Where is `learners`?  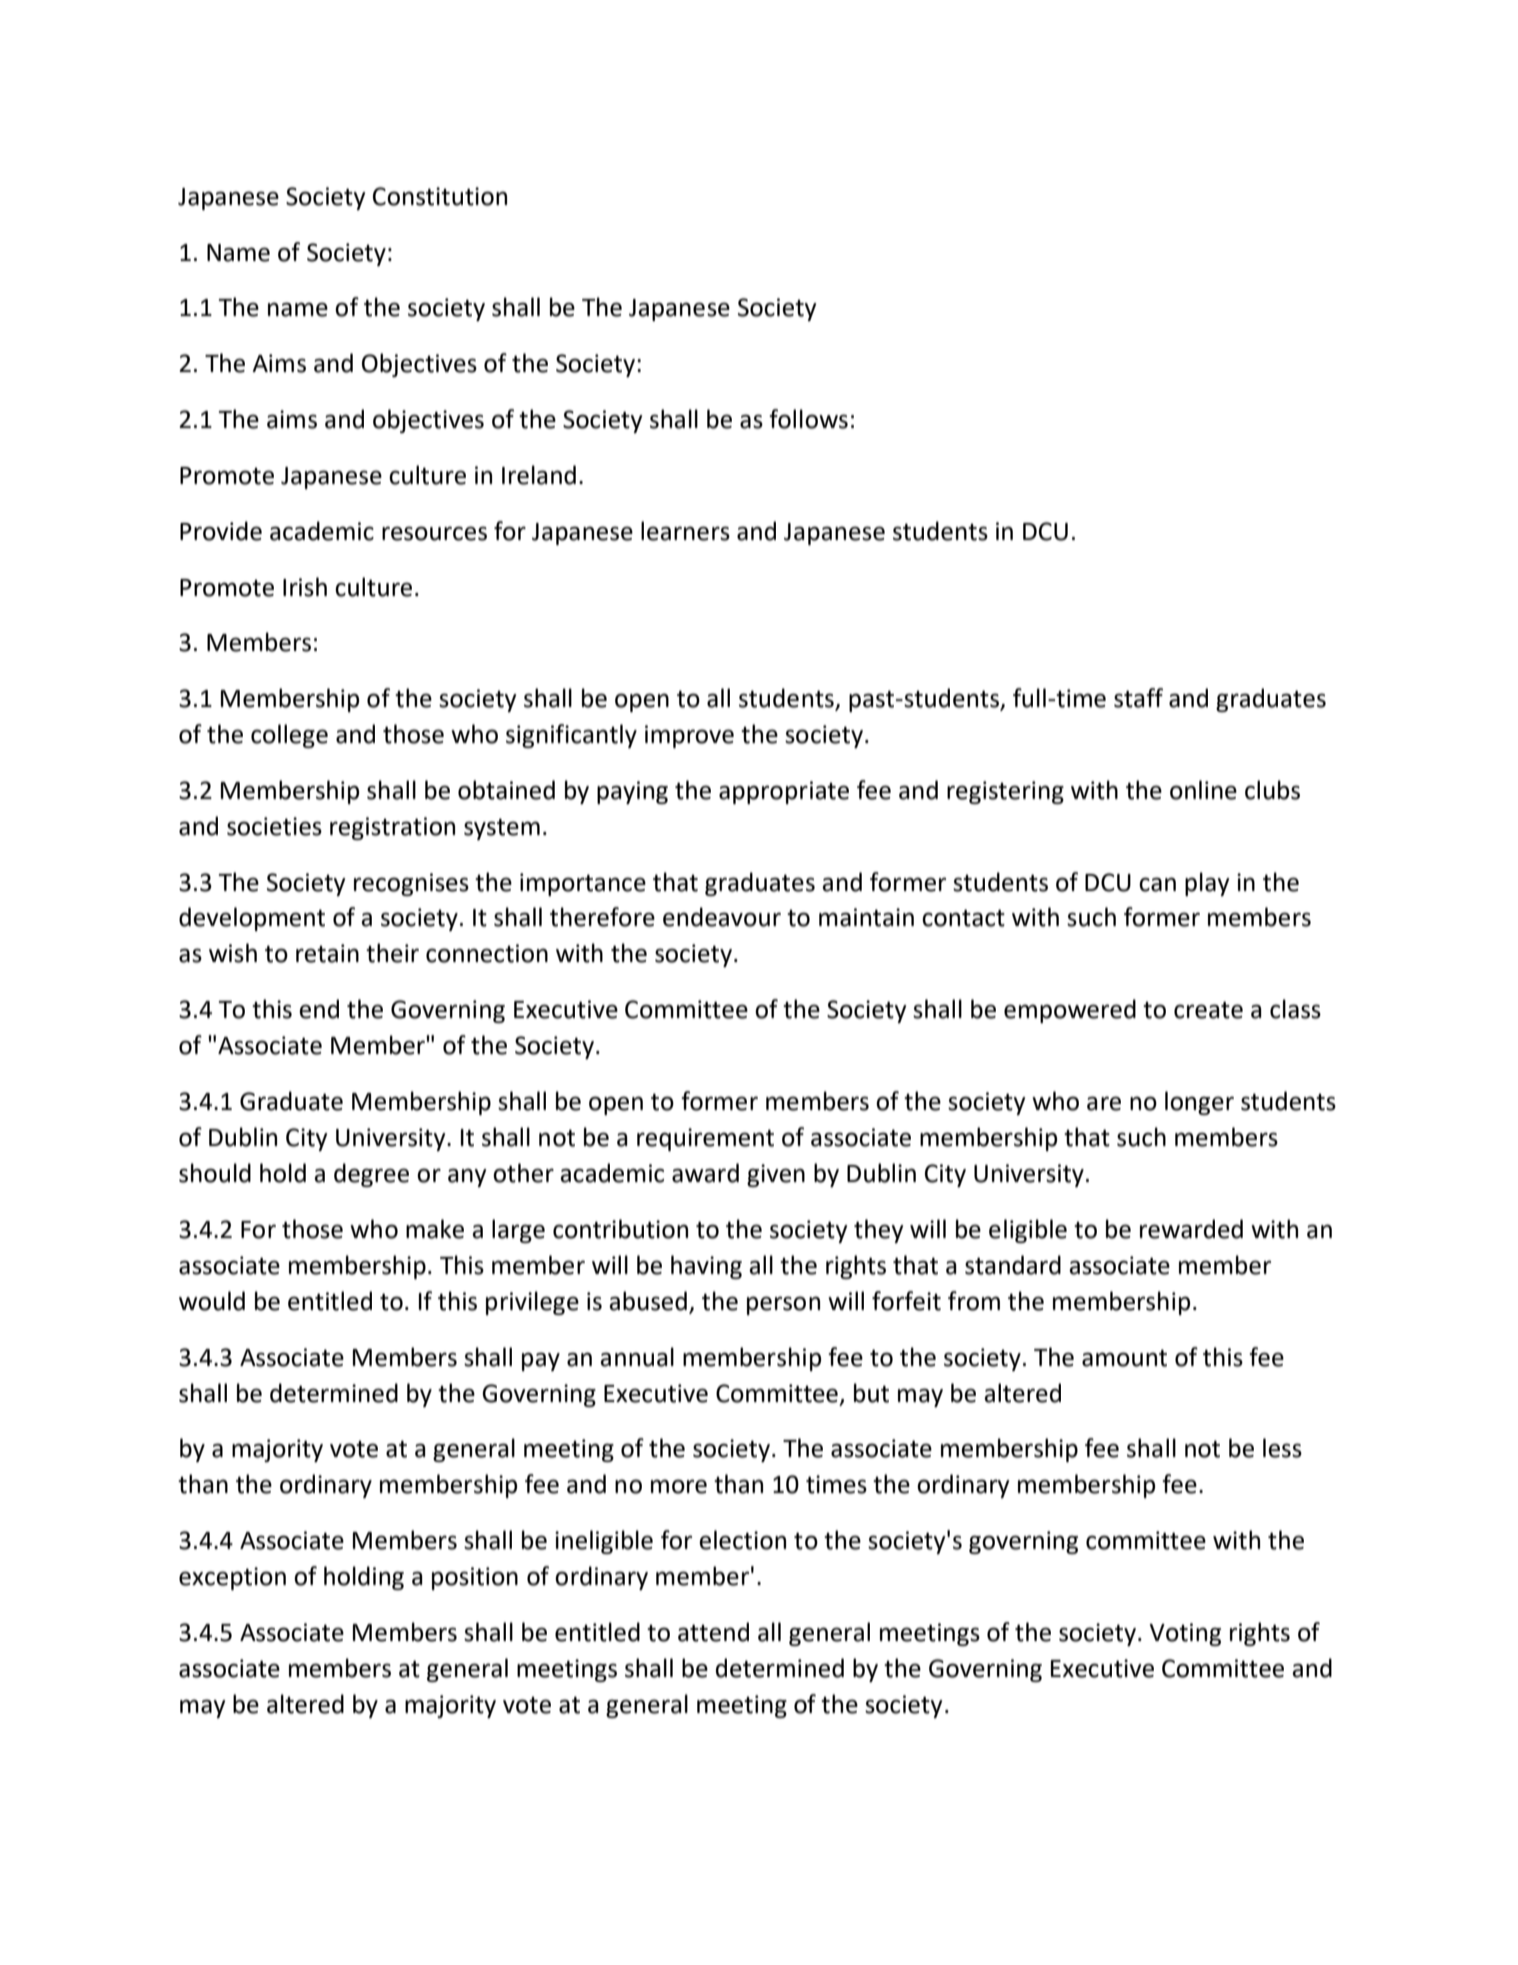 learners is located at coordinates (685, 531).
